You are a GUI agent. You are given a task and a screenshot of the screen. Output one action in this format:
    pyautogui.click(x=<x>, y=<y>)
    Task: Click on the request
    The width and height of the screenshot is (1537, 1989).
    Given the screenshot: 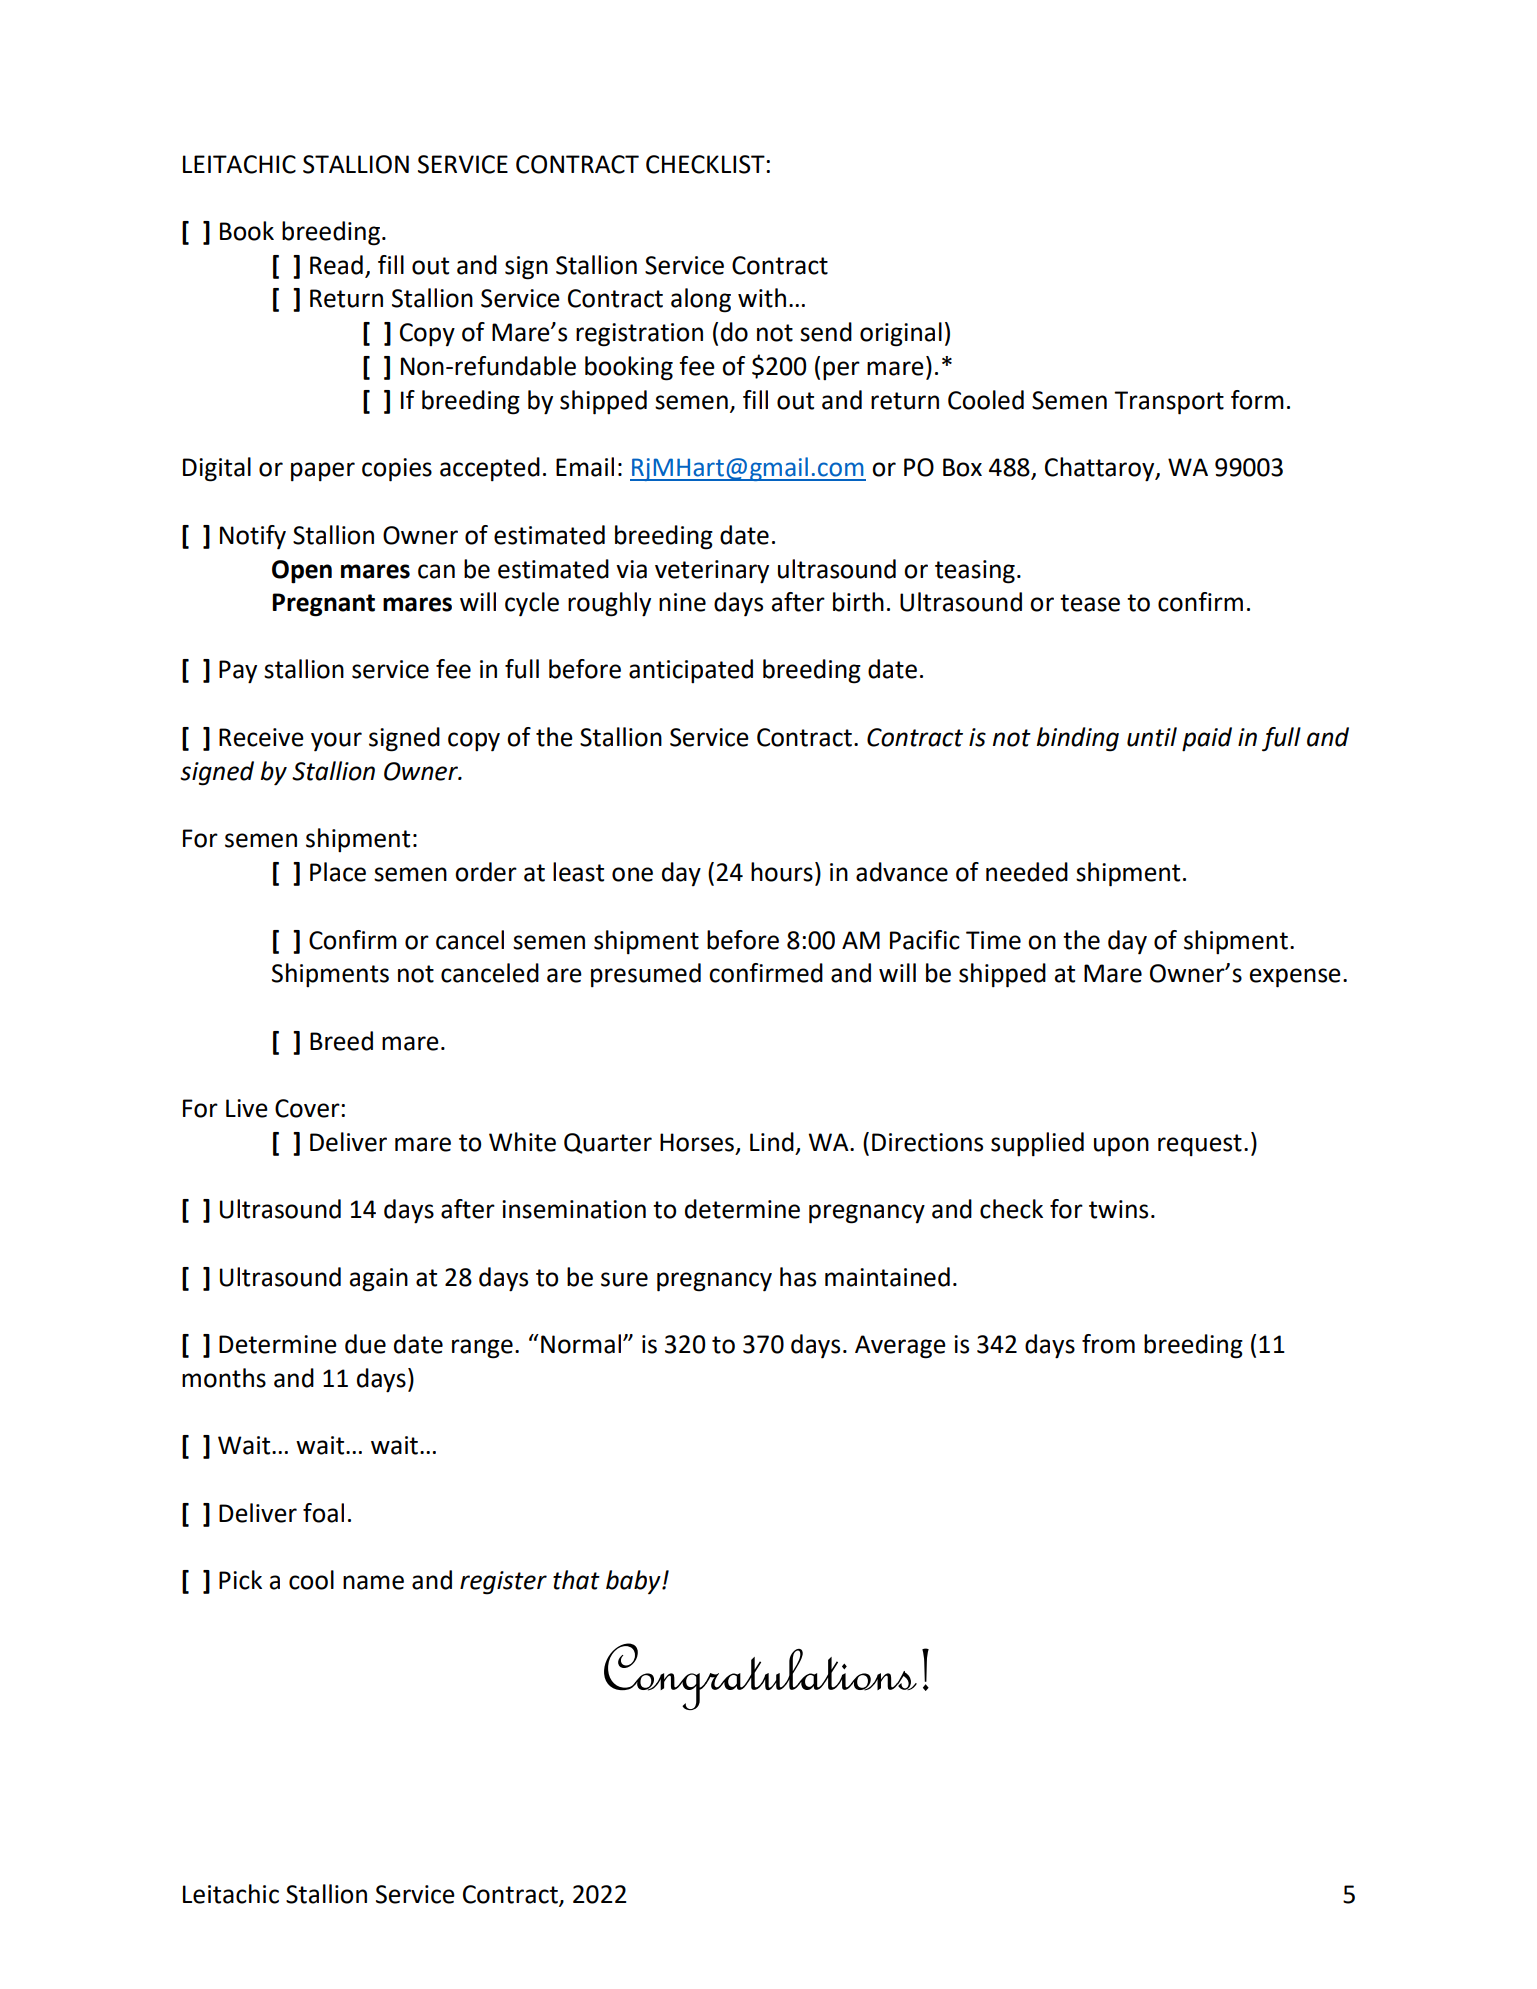 What is the action you would take?
    pyautogui.click(x=1200, y=1145)
